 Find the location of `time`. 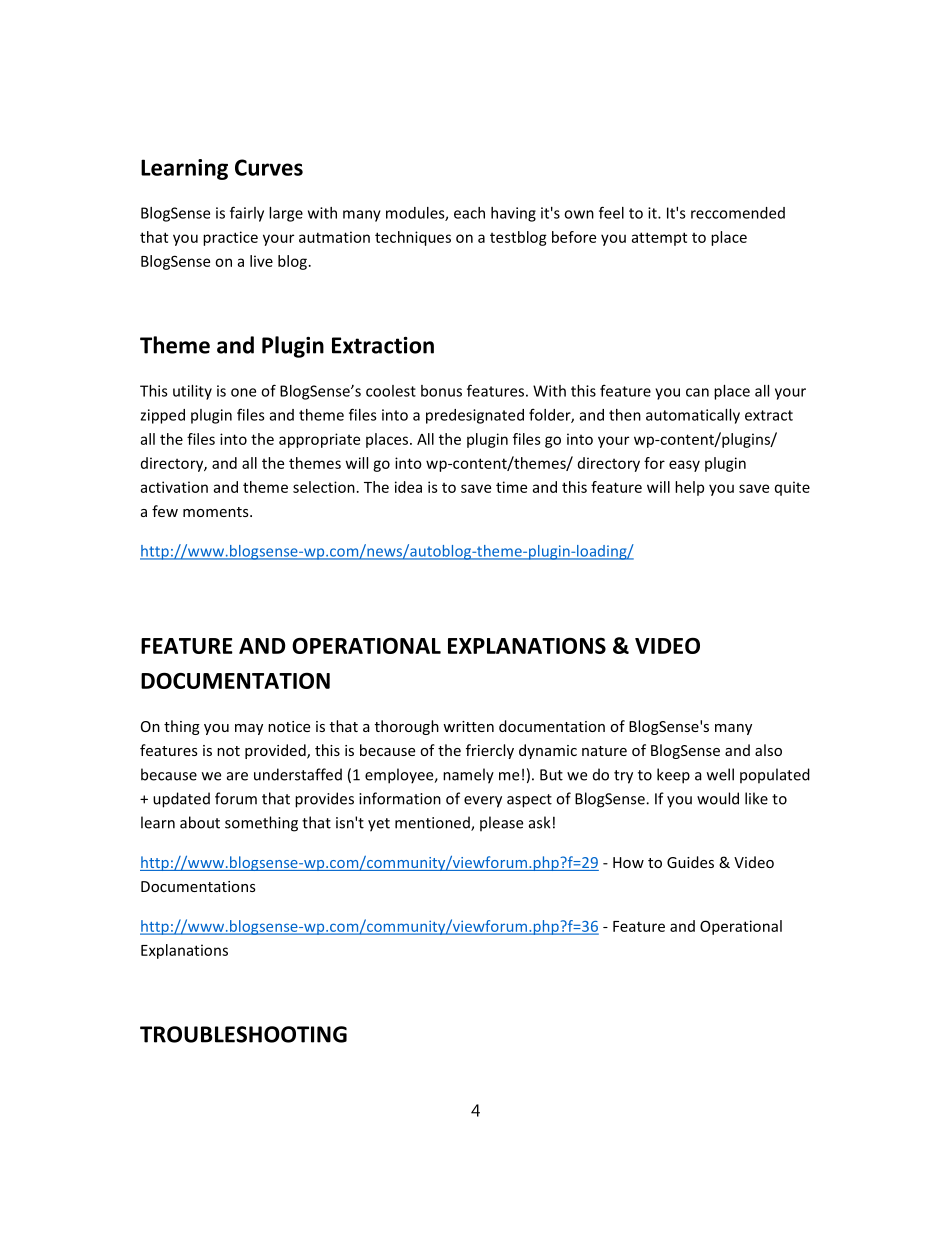

time is located at coordinates (511, 487).
